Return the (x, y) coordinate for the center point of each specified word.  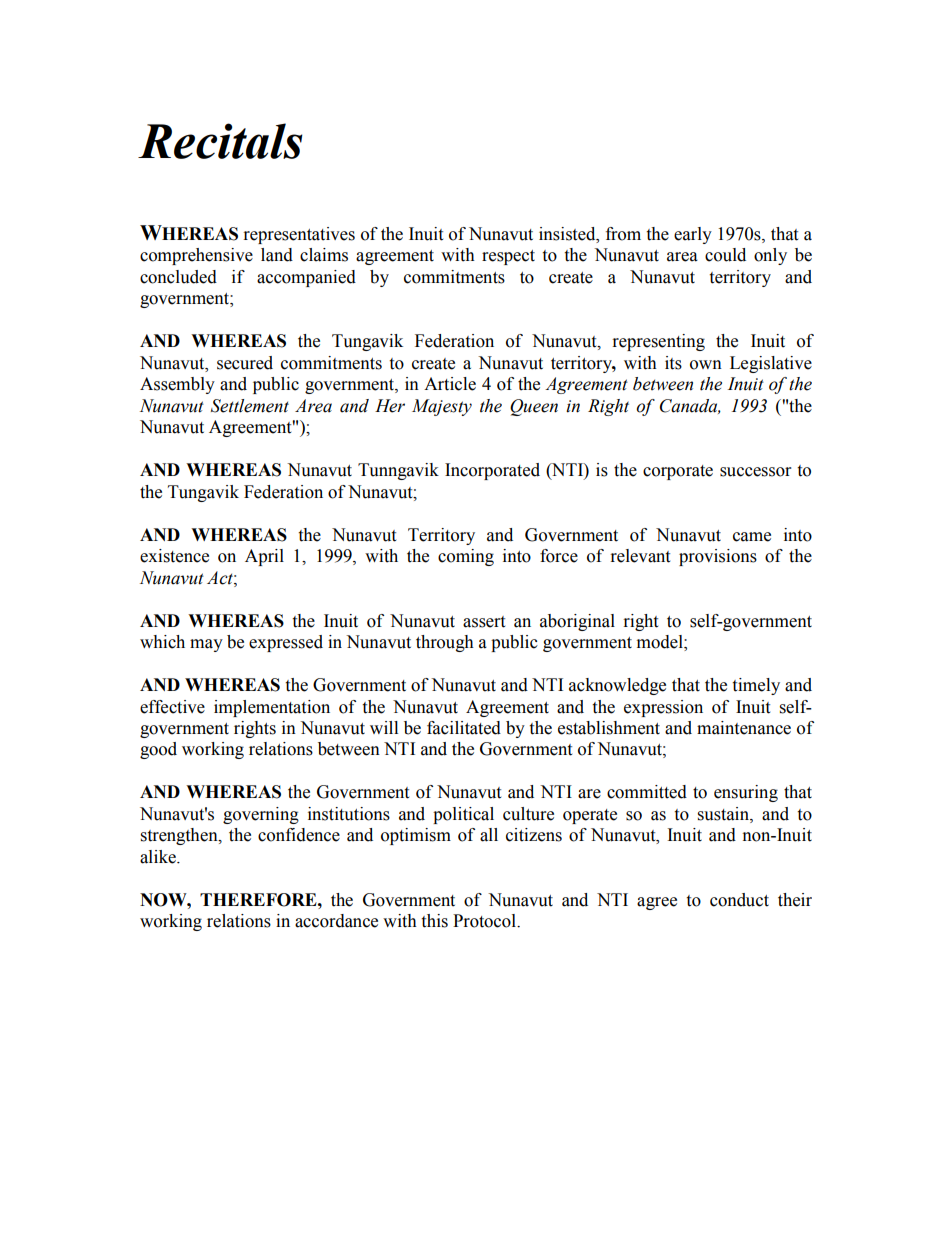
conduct (739, 900)
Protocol (485, 921)
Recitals (220, 141)
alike (159, 857)
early (693, 235)
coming (466, 557)
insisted (568, 234)
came (752, 537)
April (264, 557)
